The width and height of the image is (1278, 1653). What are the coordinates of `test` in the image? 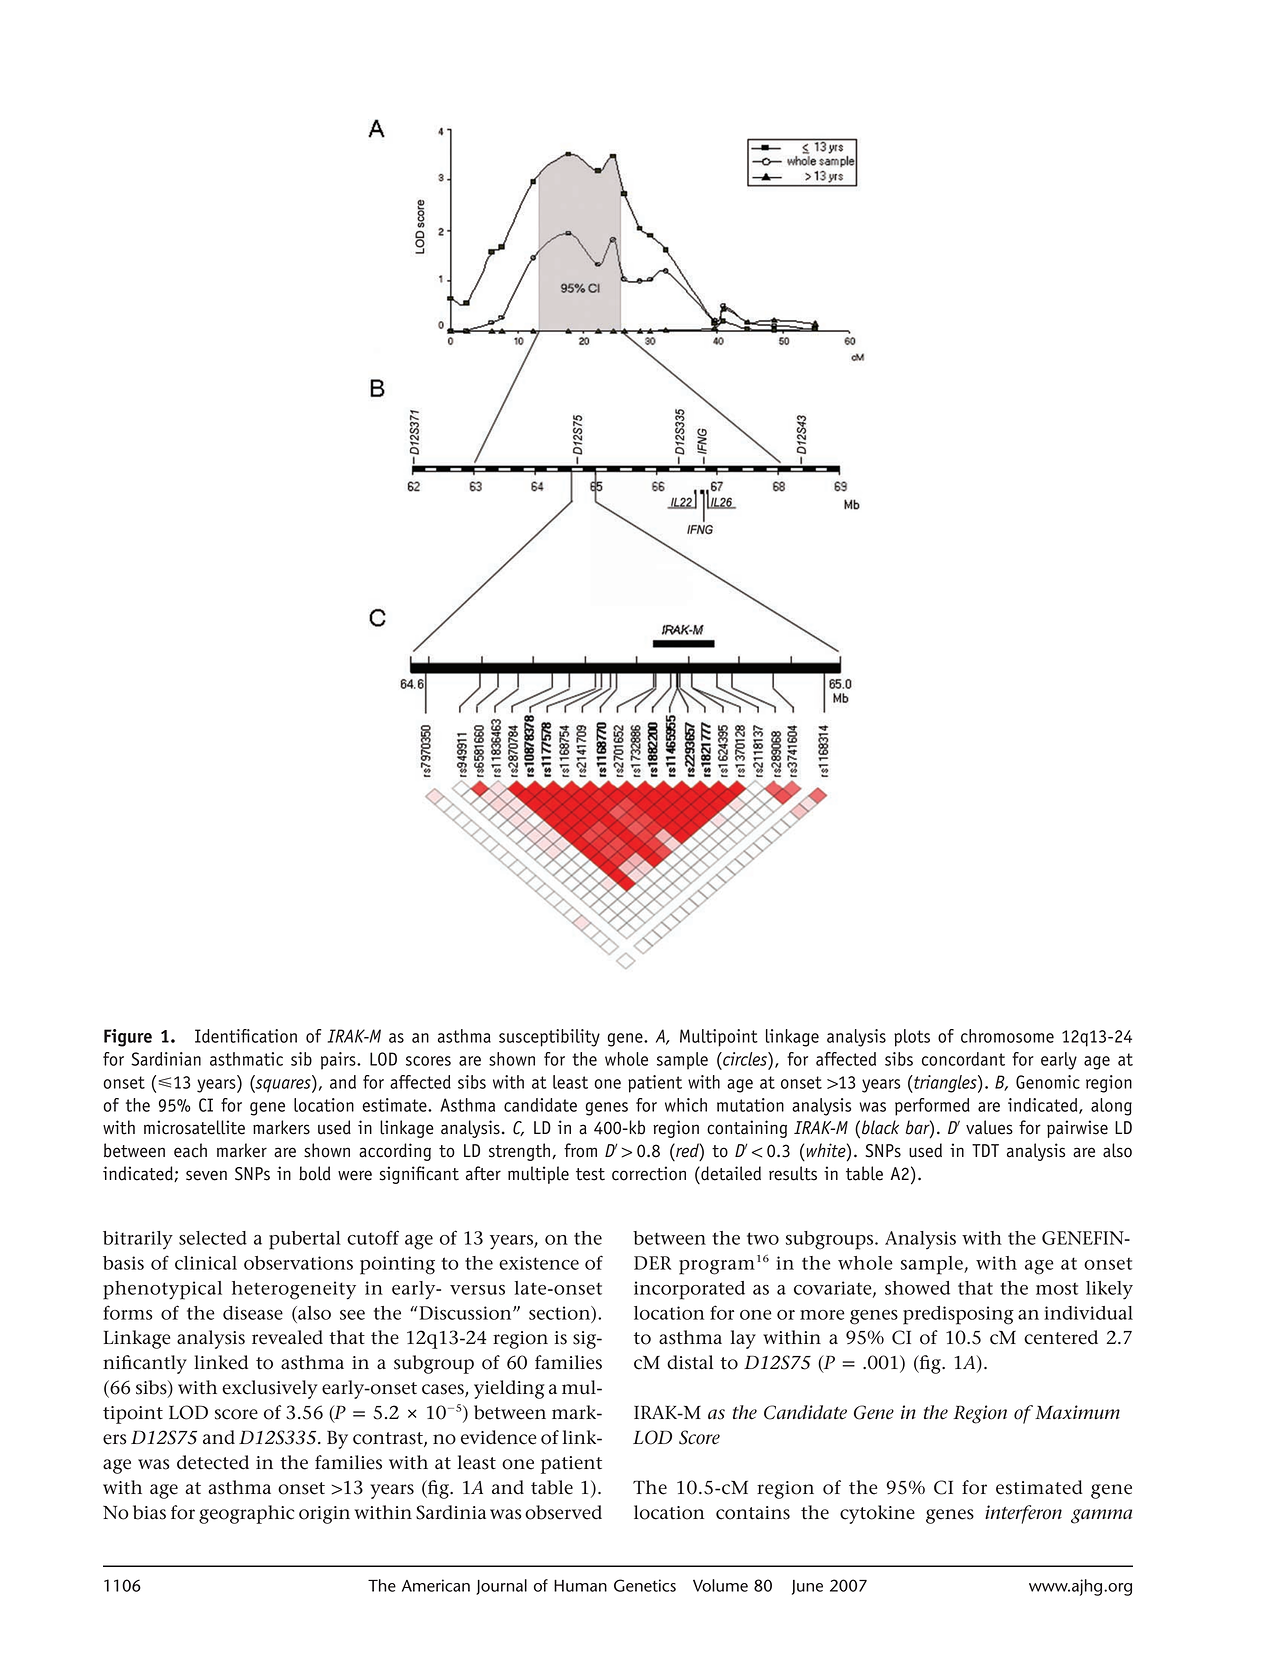 It's located at (590, 1174).
